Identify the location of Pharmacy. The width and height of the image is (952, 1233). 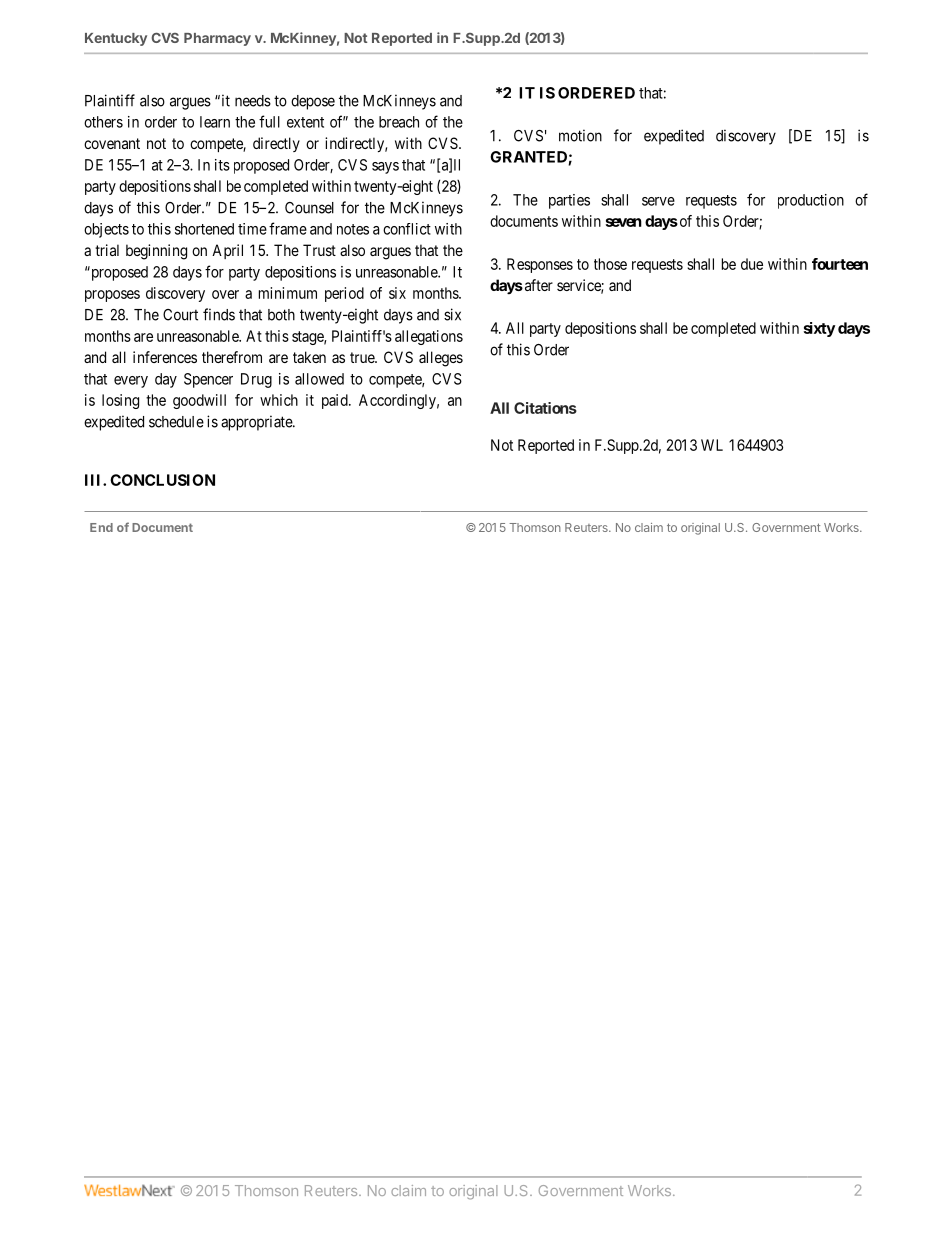
(217, 39).
